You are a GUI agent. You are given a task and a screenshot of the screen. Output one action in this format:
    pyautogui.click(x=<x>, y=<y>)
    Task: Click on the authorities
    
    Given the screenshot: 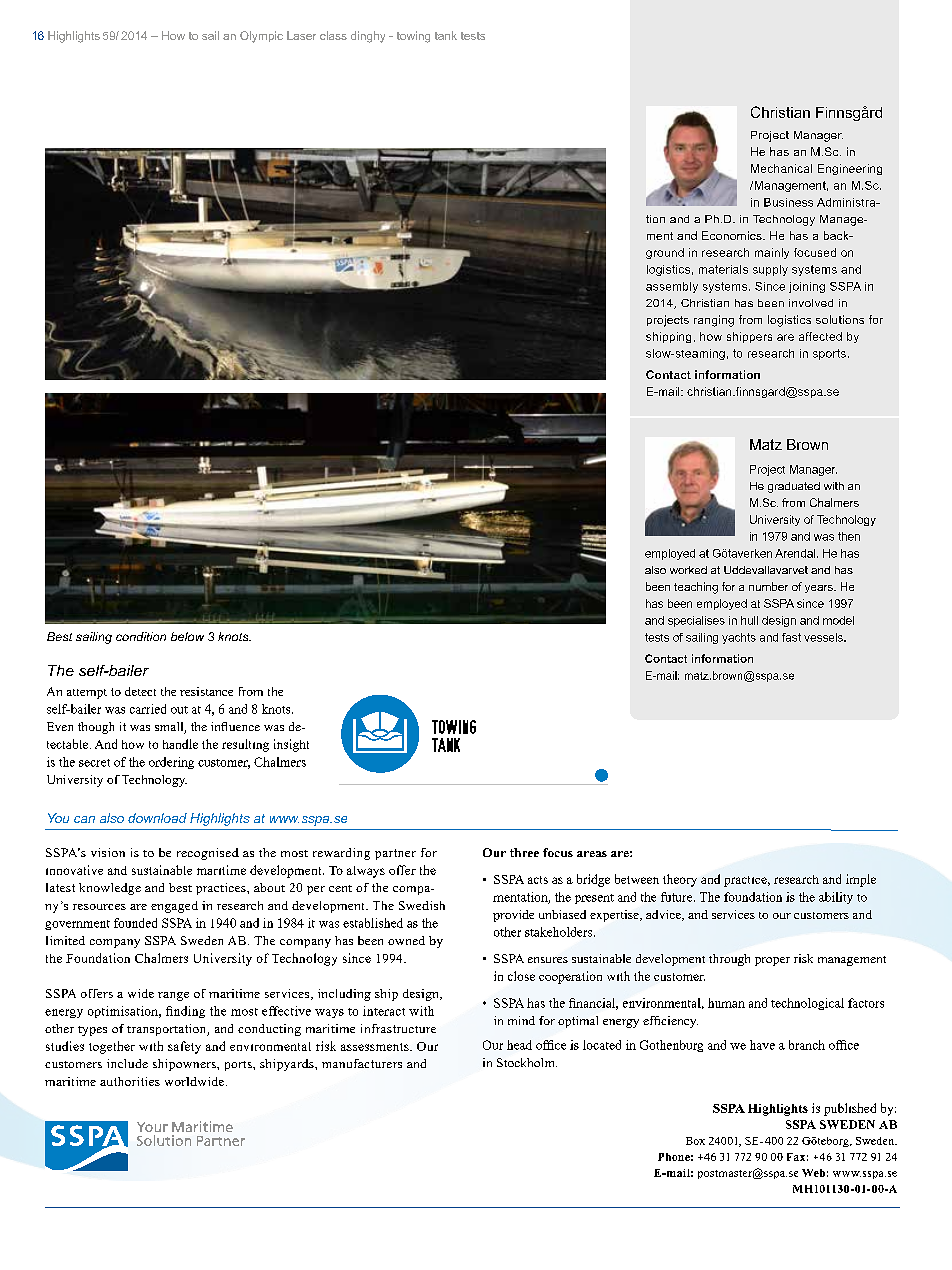 What is the action you would take?
    pyautogui.click(x=130, y=1081)
